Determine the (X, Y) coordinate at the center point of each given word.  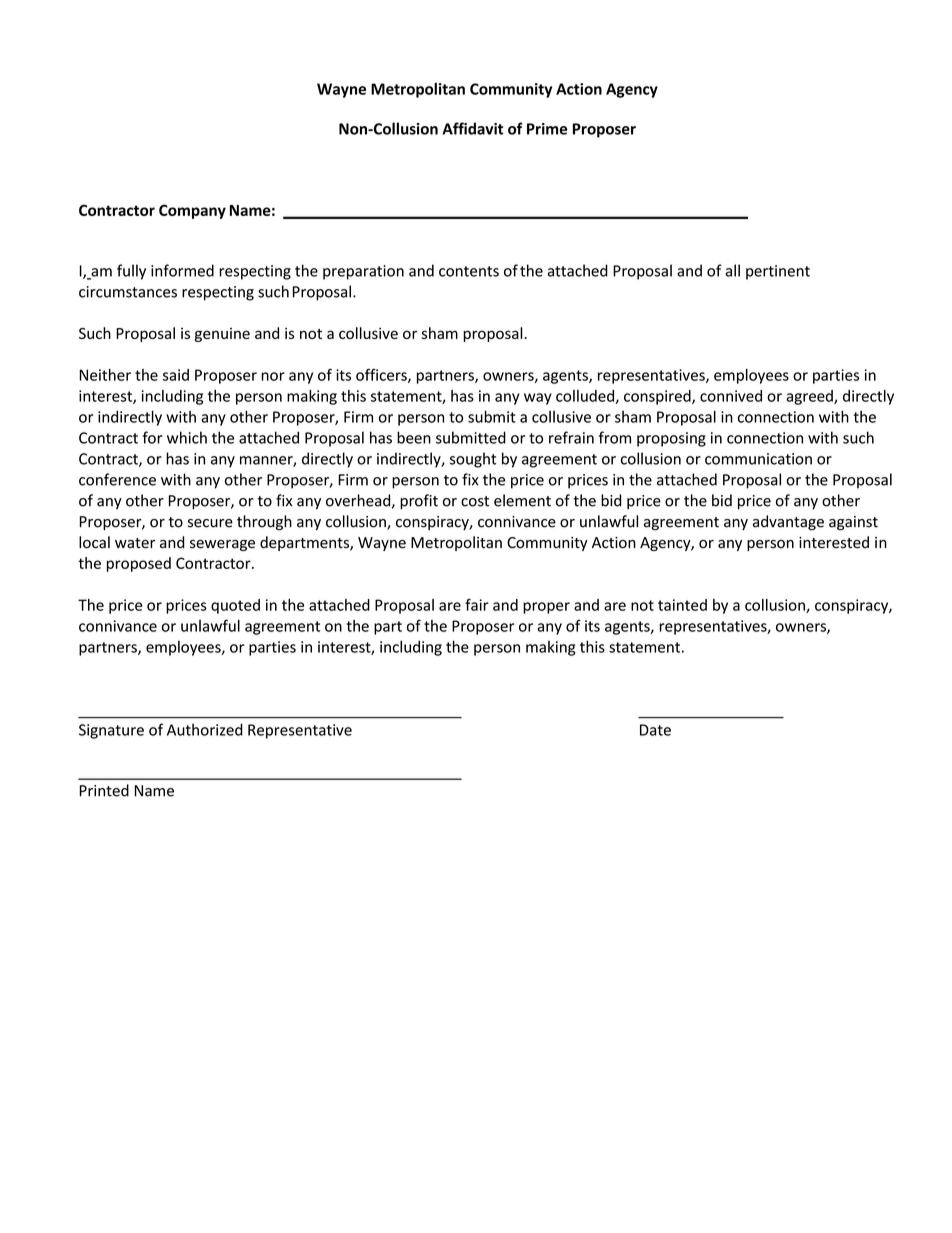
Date (655, 730)
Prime (547, 129)
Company (192, 211)
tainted (682, 605)
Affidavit (472, 128)
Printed (104, 790)
